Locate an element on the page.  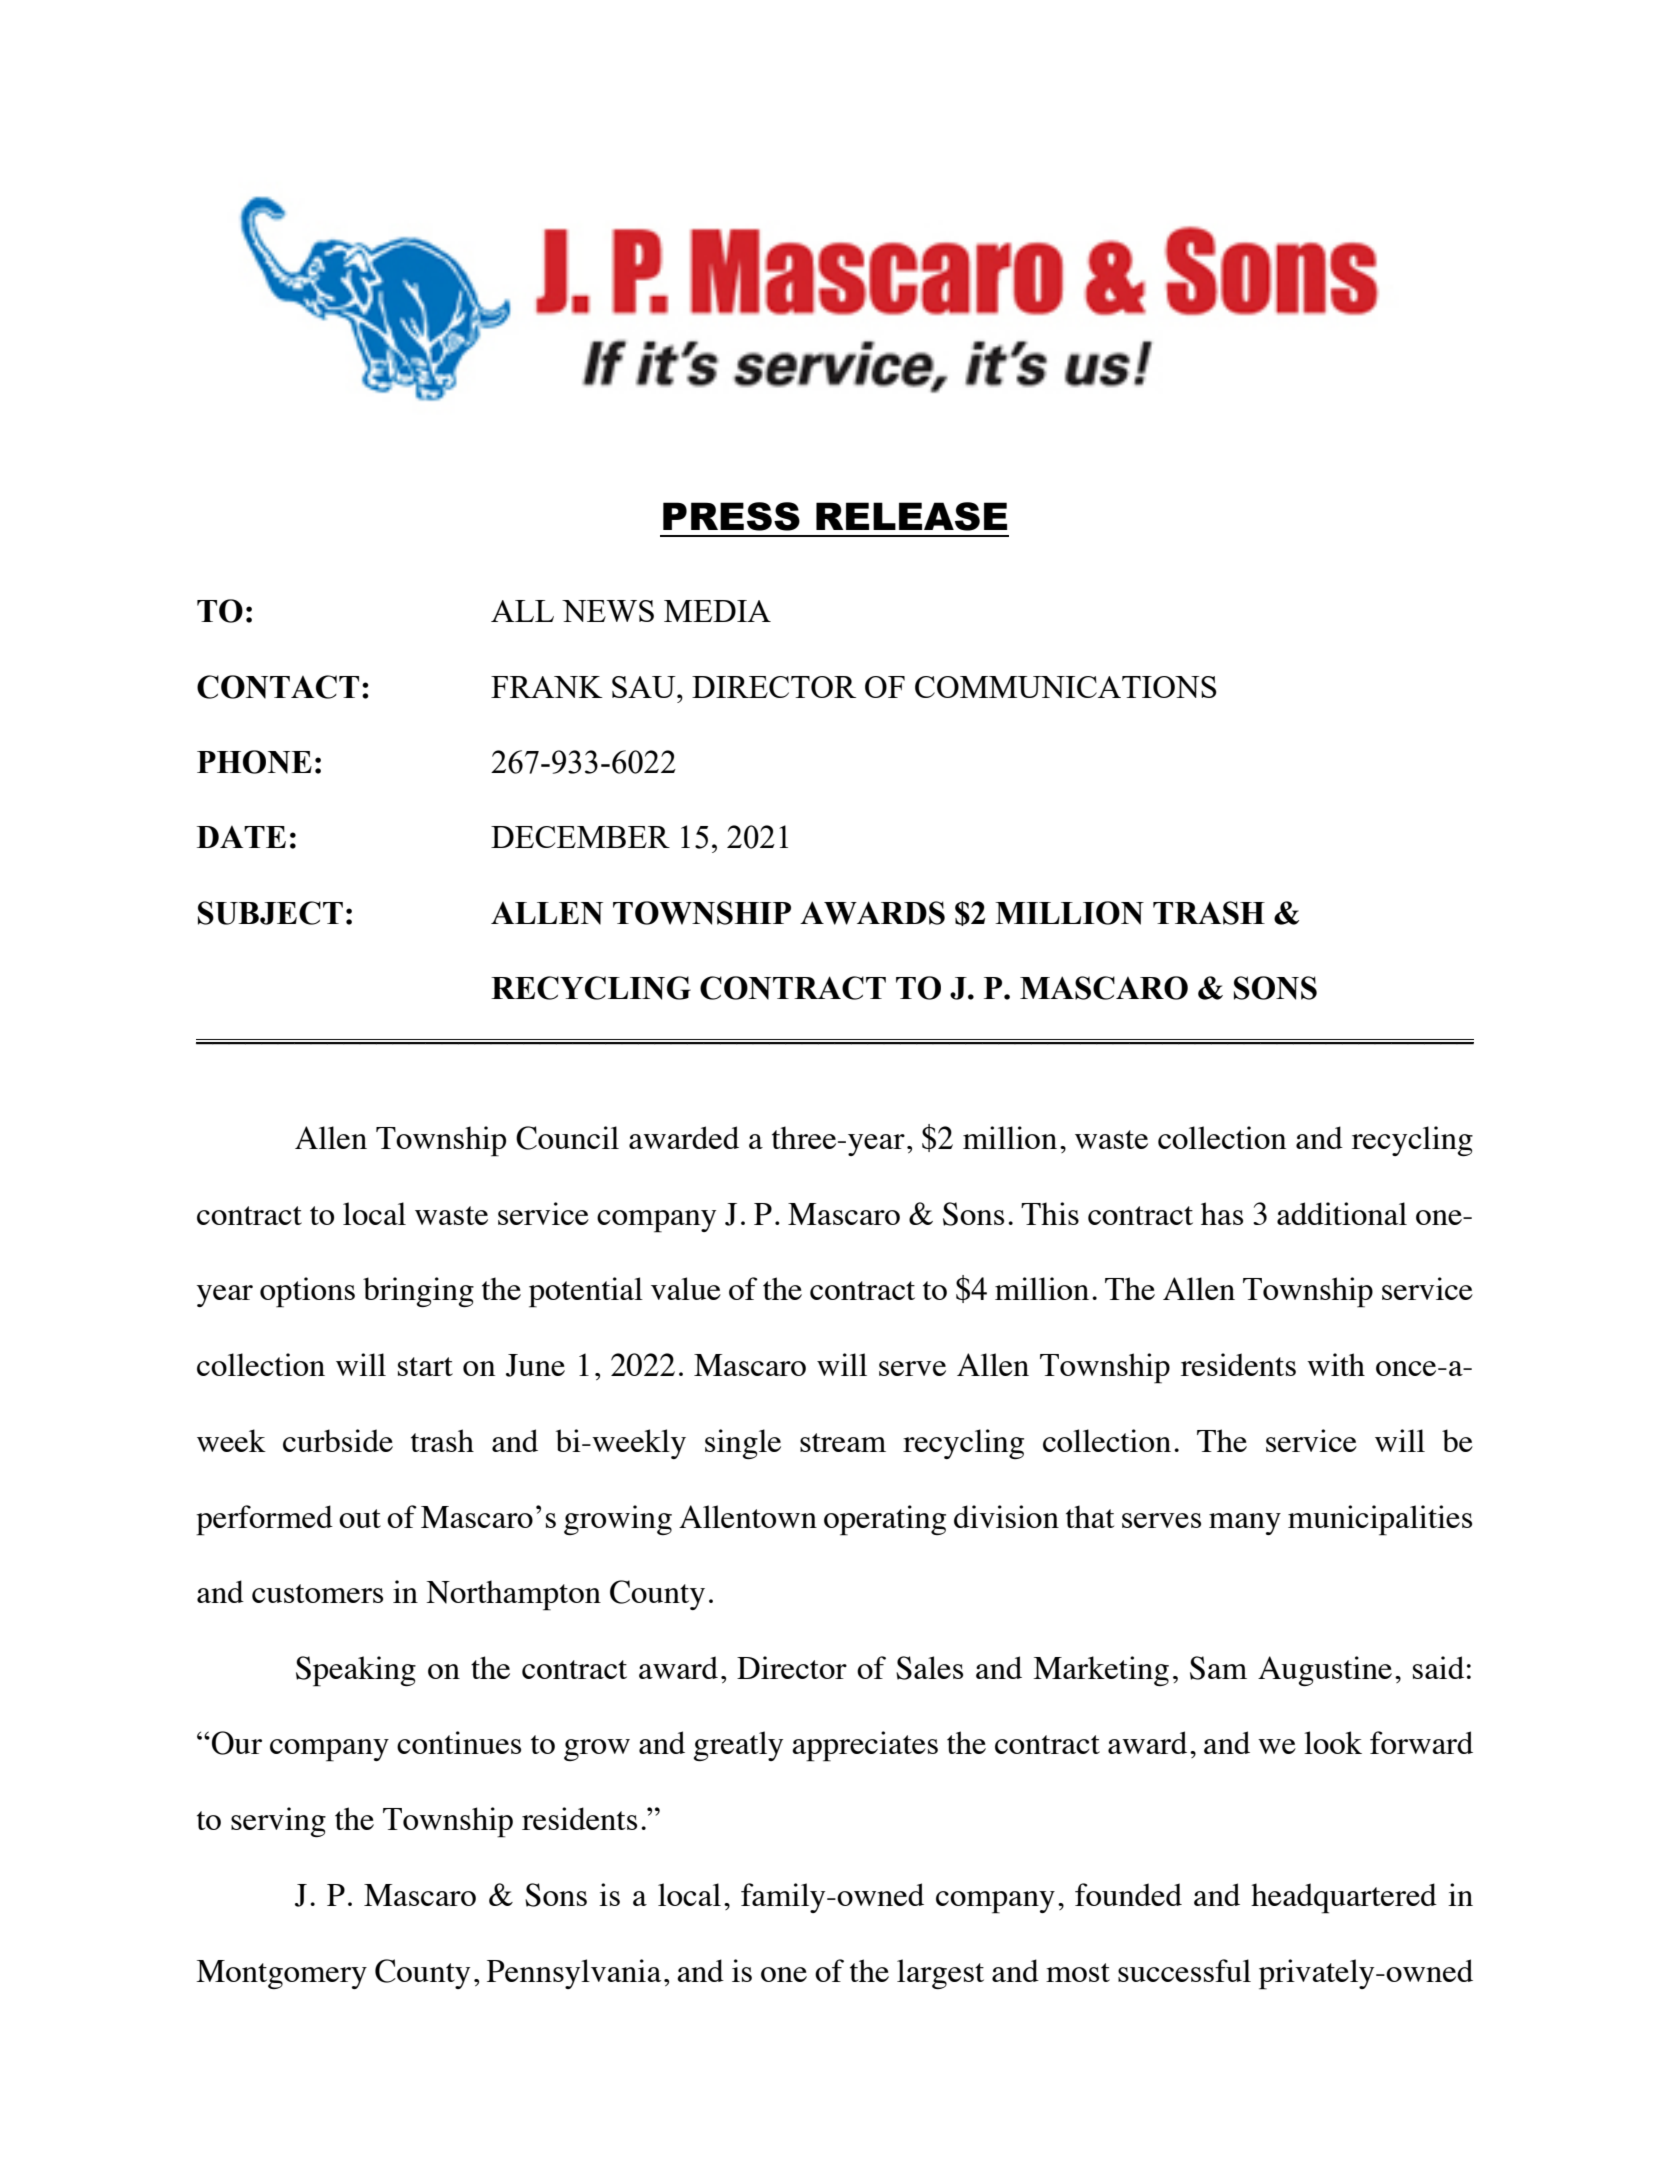
many is located at coordinates (1245, 1524).
